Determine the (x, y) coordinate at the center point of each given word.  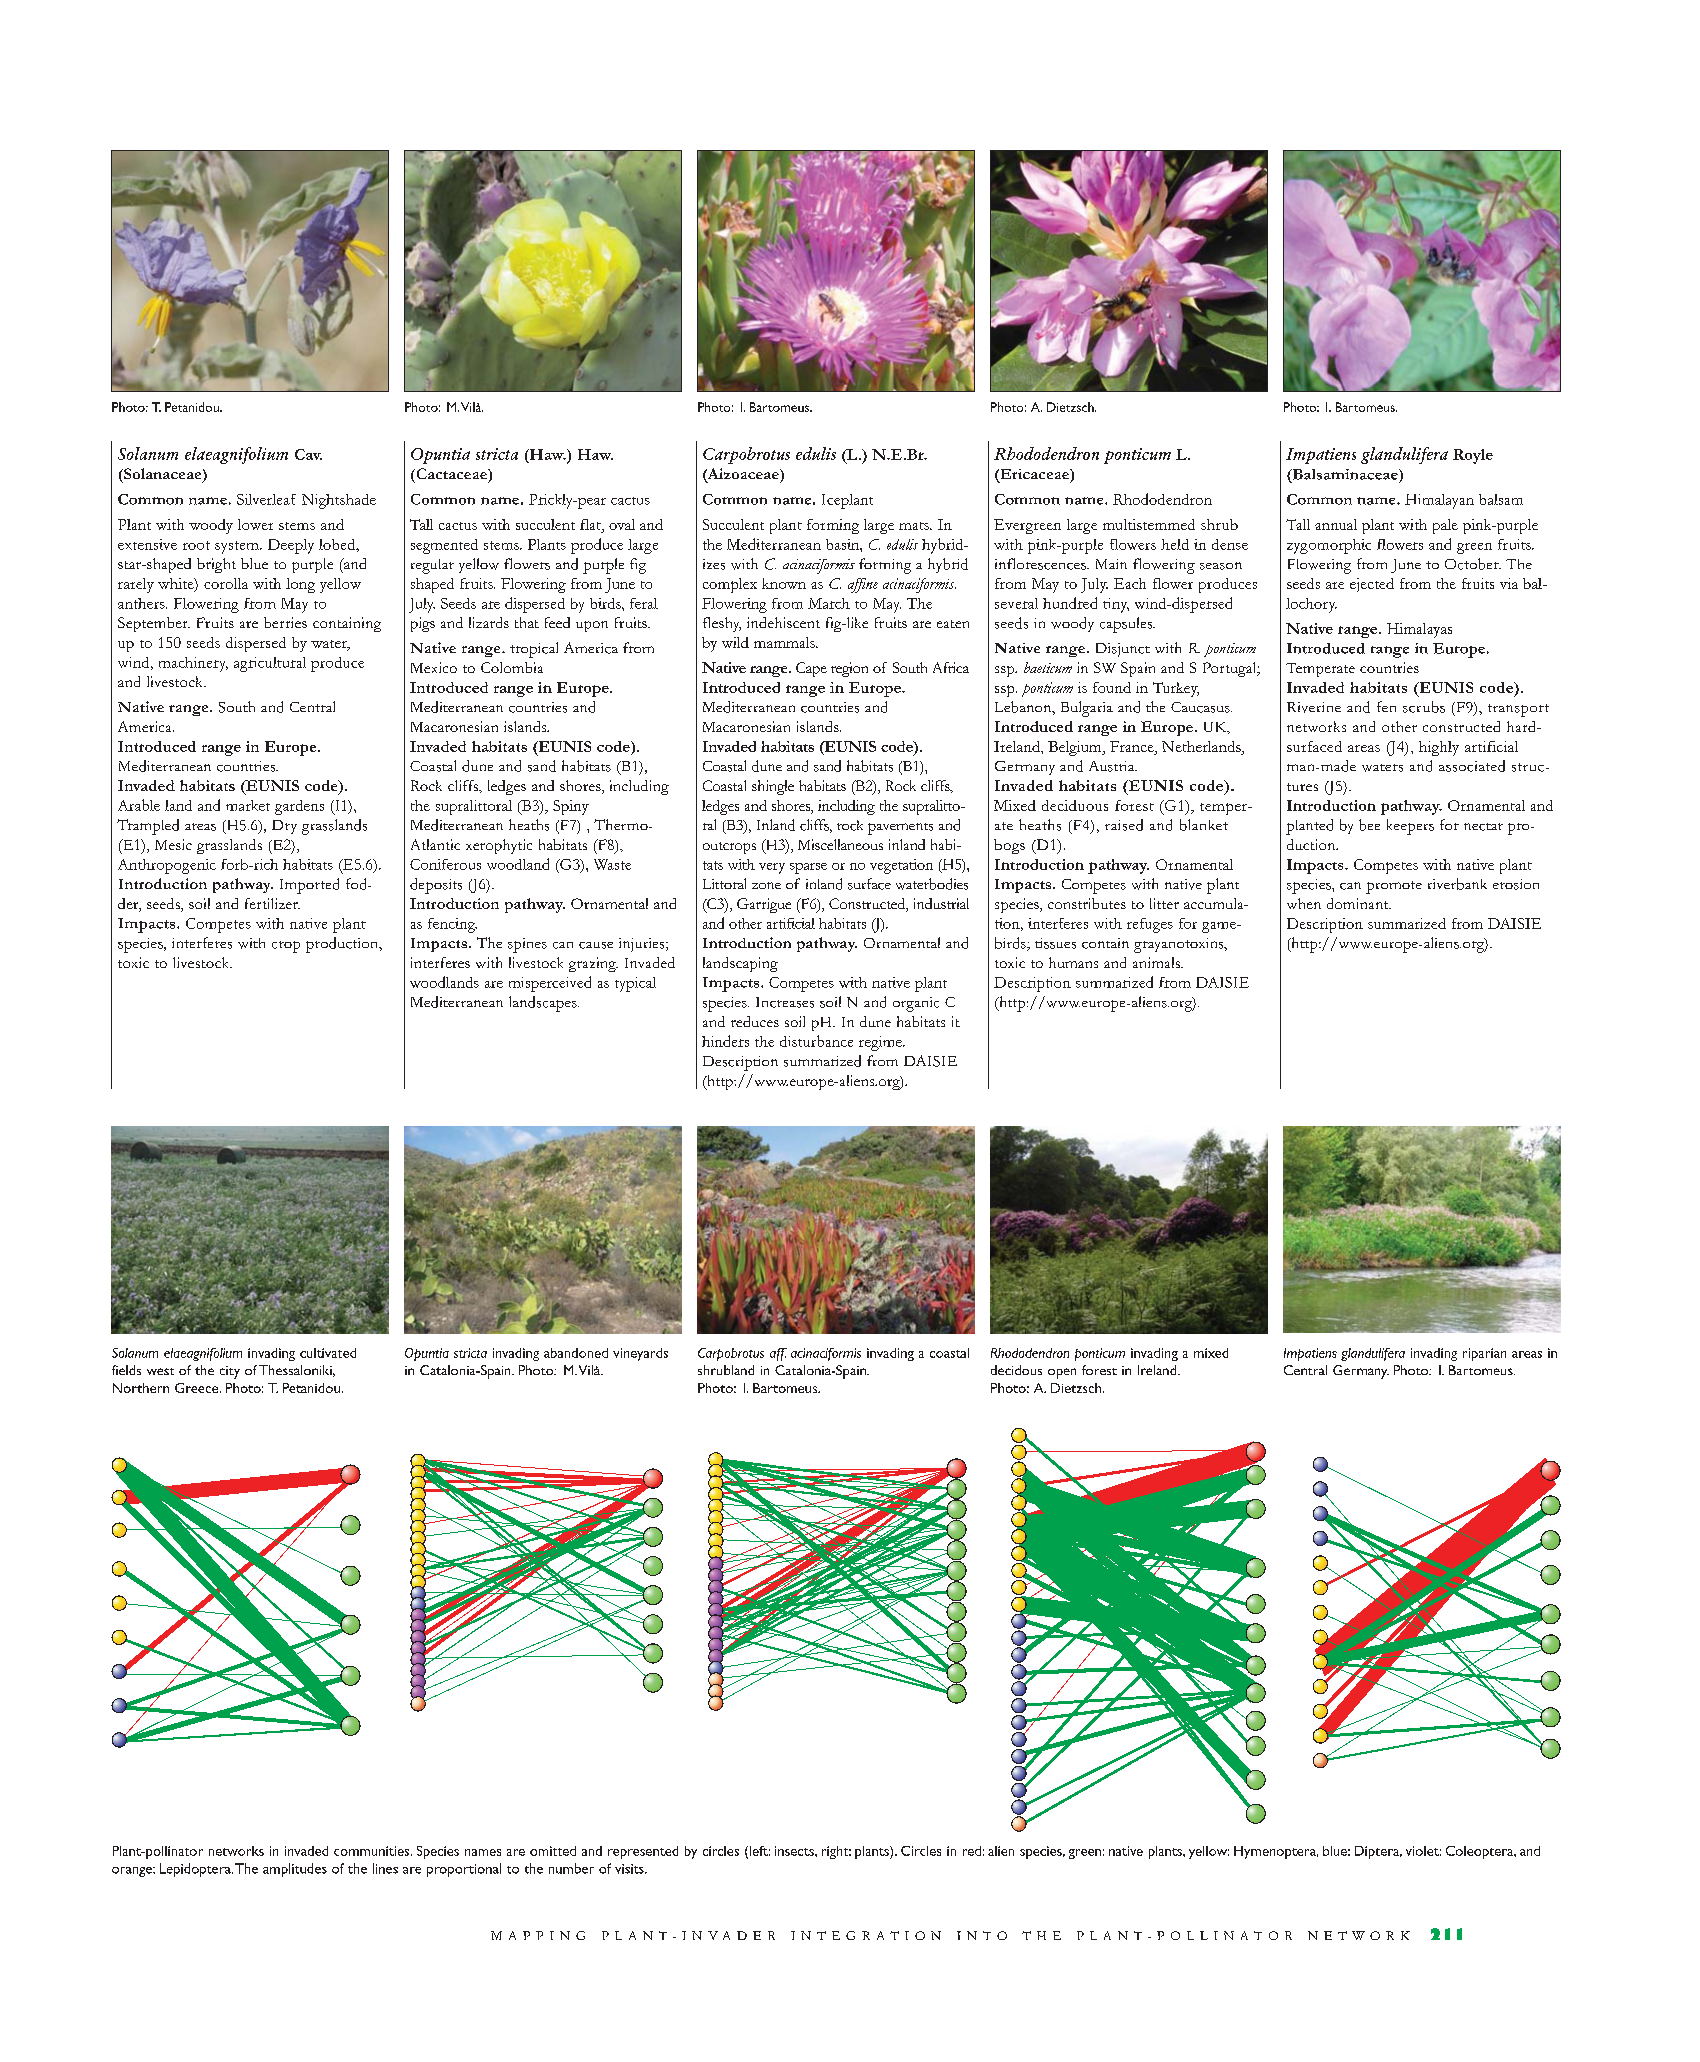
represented (643, 1852)
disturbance (816, 1041)
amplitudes (295, 1870)
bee (1369, 825)
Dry (284, 827)
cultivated (328, 1353)
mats (915, 526)
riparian (1484, 1354)
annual (1336, 524)
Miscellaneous (840, 844)
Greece (196, 1388)
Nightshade (339, 501)
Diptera (1378, 1852)
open (1062, 1373)
